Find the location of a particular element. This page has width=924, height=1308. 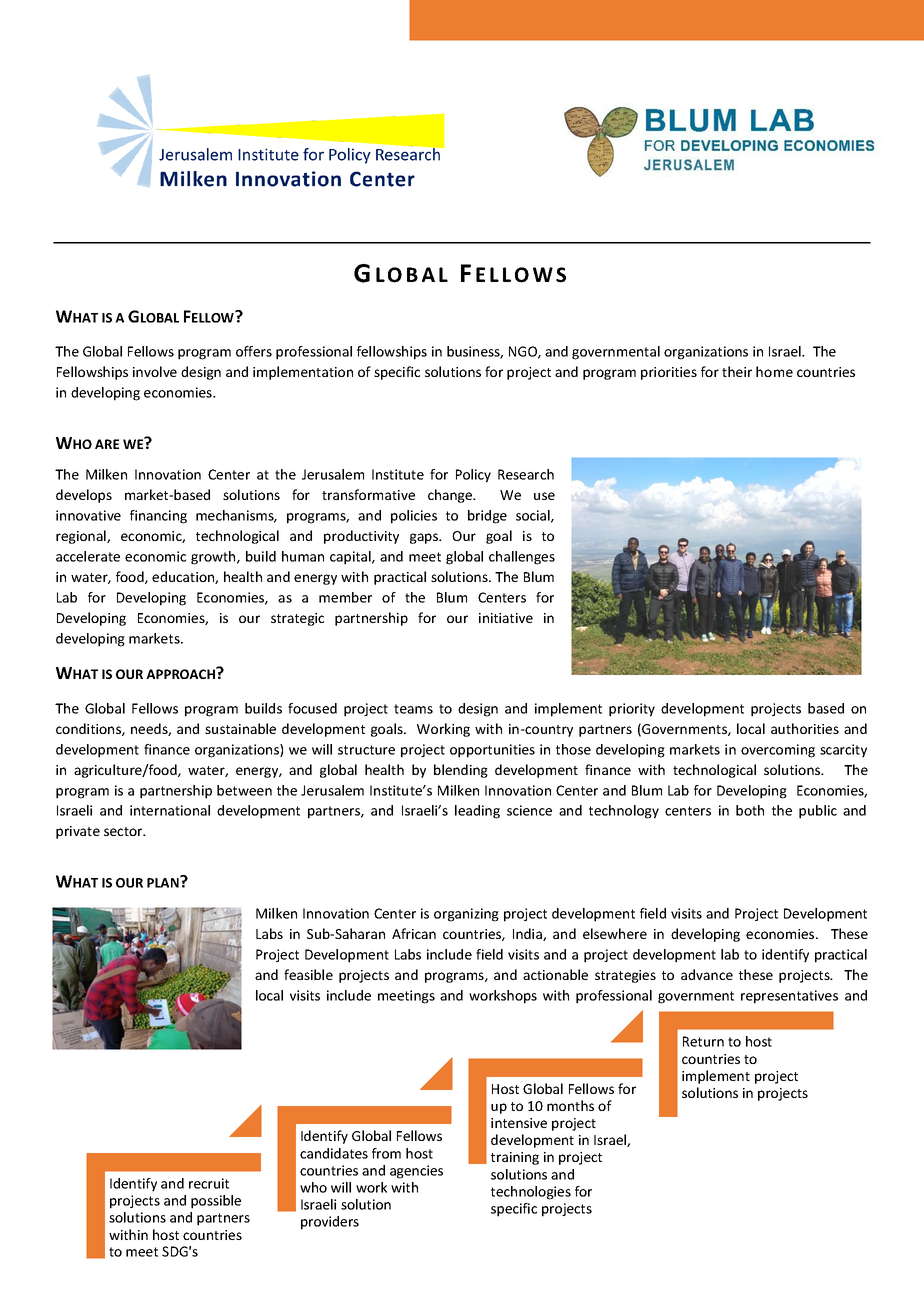

international is located at coordinates (170, 810).
